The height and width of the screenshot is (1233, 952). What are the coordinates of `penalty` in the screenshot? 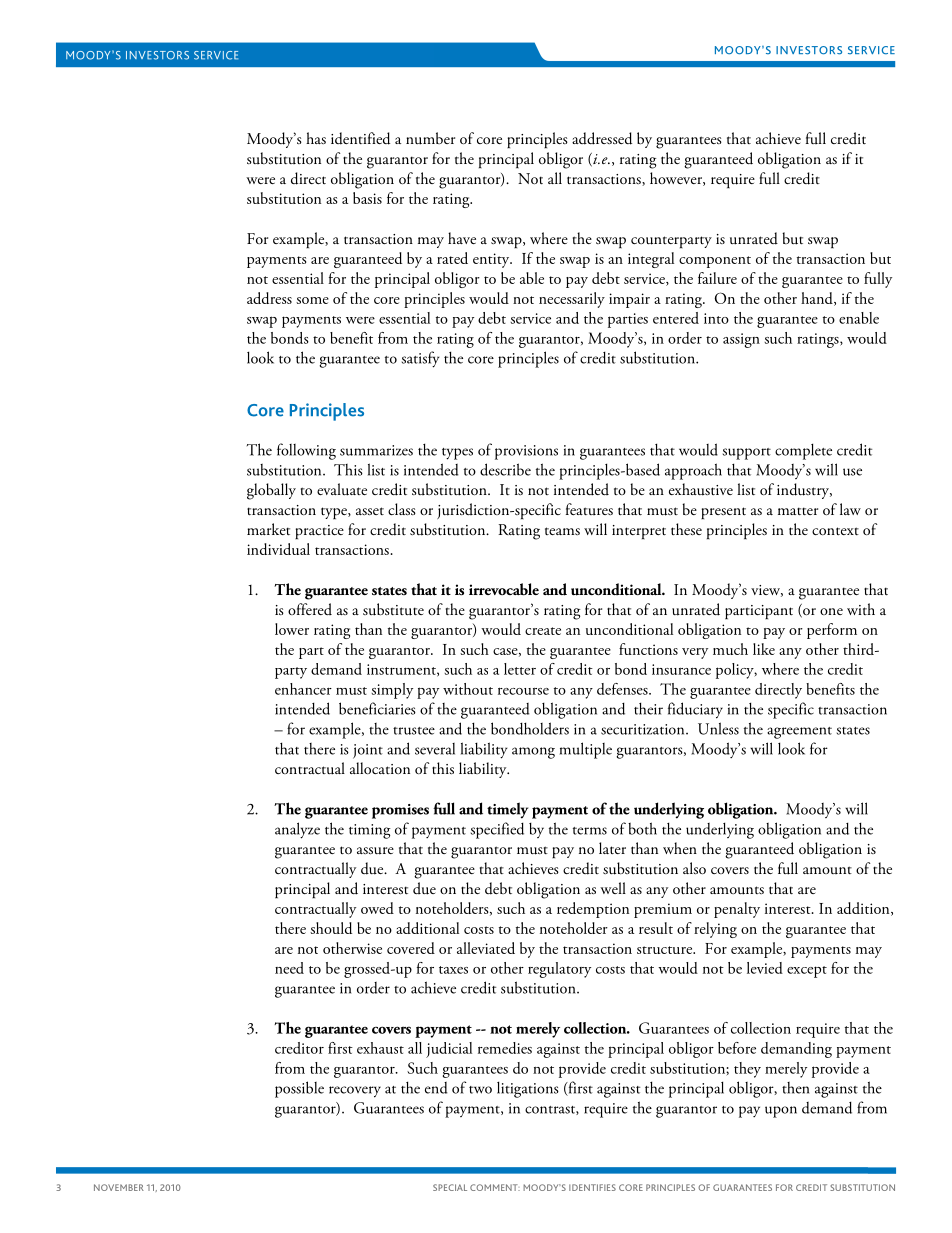 It's located at (737, 910).
